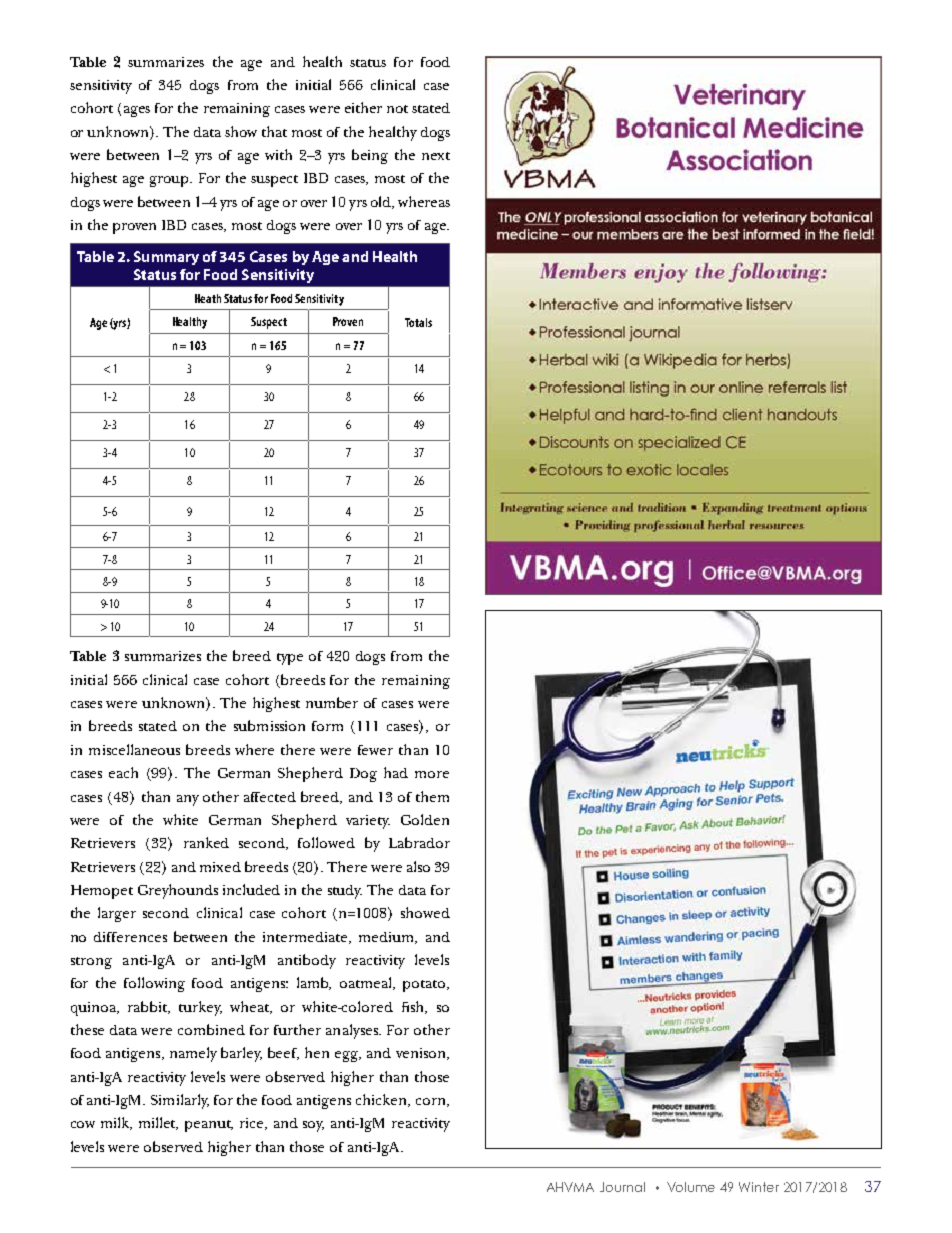  Describe the element at coordinates (436, 156) in the screenshot. I see `next` at that location.
